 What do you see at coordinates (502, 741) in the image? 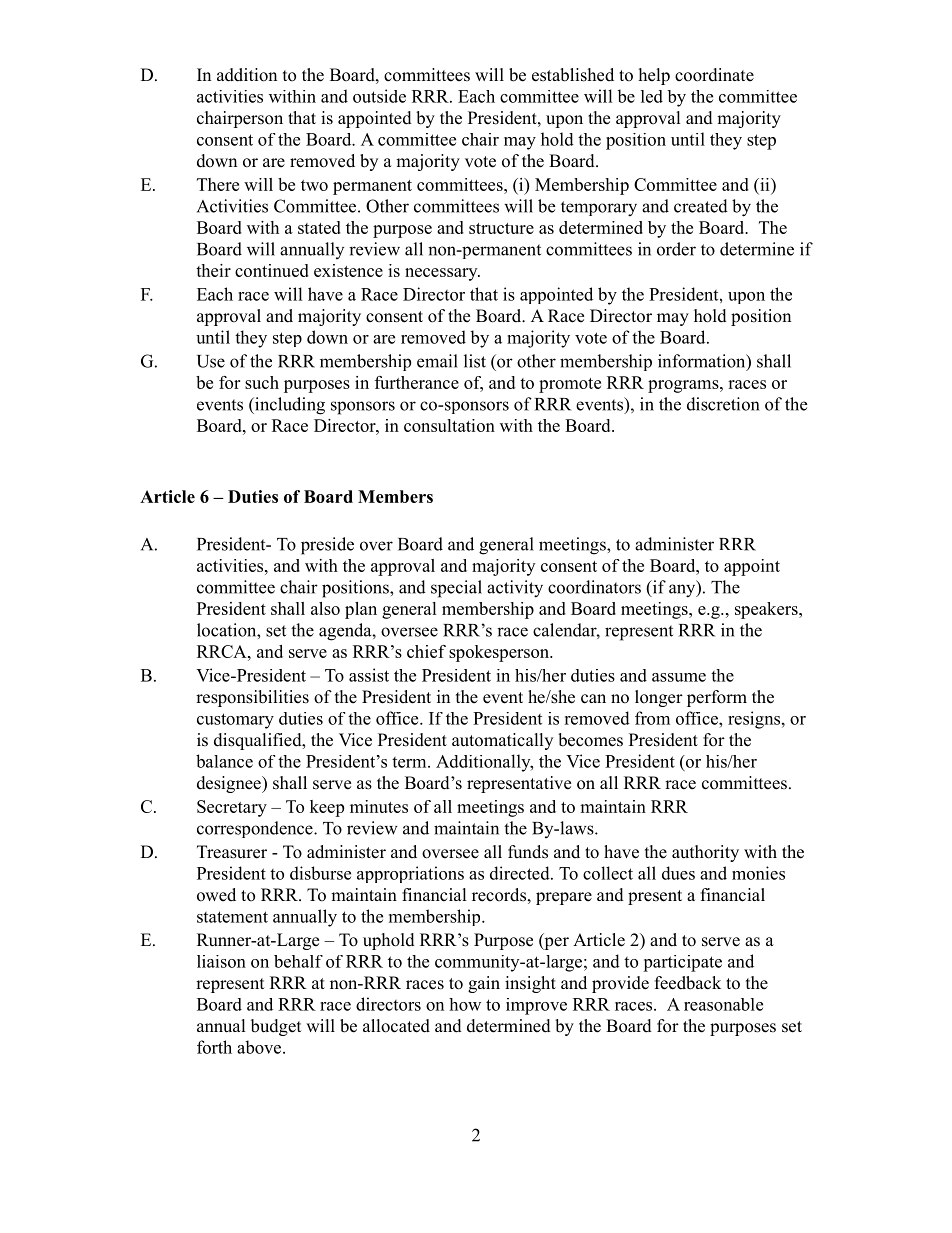
I see `automatically` at bounding box center [502, 741].
